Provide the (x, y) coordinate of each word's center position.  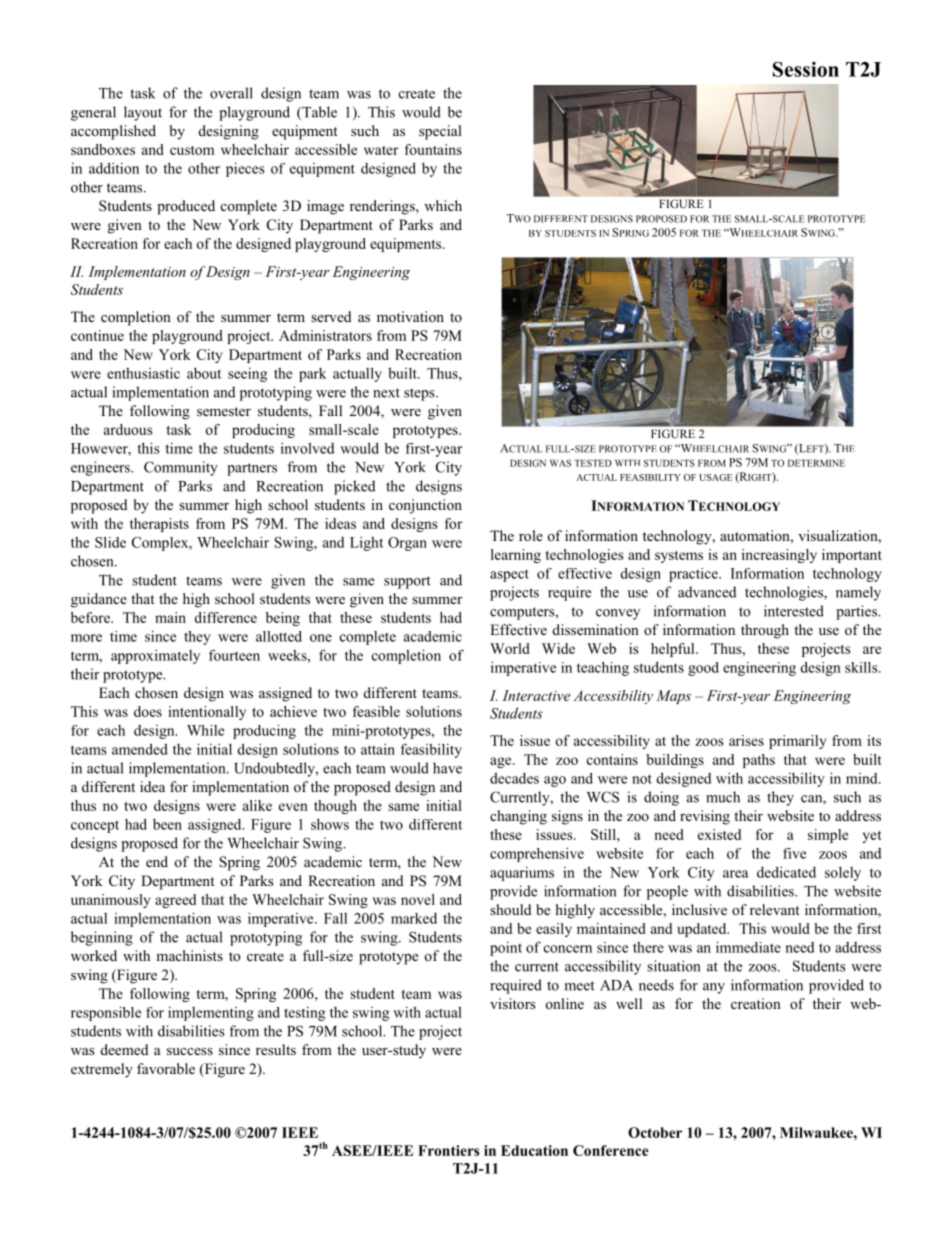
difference (225, 617)
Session (806, 69)
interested (794, 611)
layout (143, 113)
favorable (166, 1068)
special (440, 132)
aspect (509, 575)
